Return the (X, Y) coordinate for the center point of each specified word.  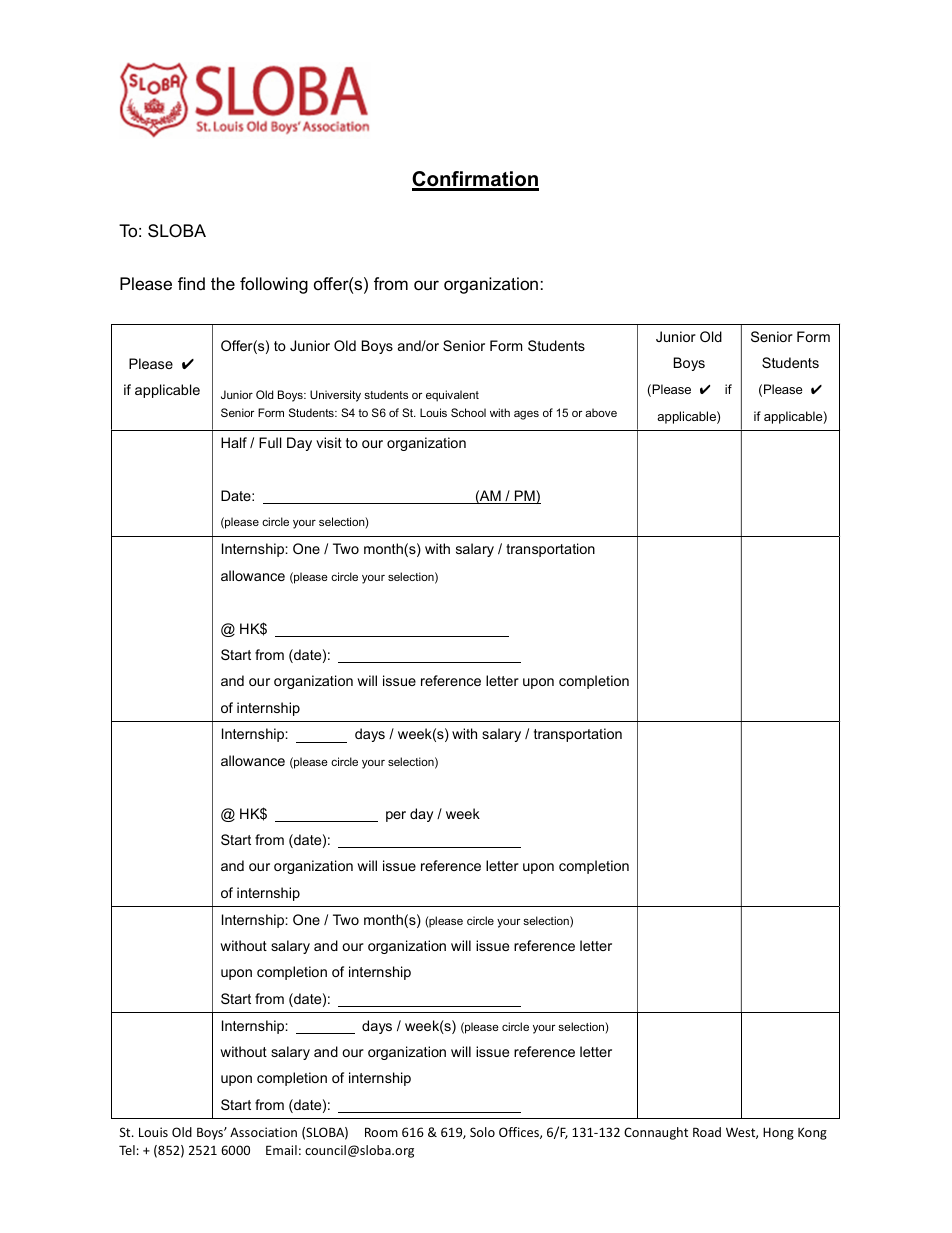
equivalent (452, 396)
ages (526, 415)
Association (263, 1132)
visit (329, 442)
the (223, 284)
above (601, 412)
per (396, 816)
